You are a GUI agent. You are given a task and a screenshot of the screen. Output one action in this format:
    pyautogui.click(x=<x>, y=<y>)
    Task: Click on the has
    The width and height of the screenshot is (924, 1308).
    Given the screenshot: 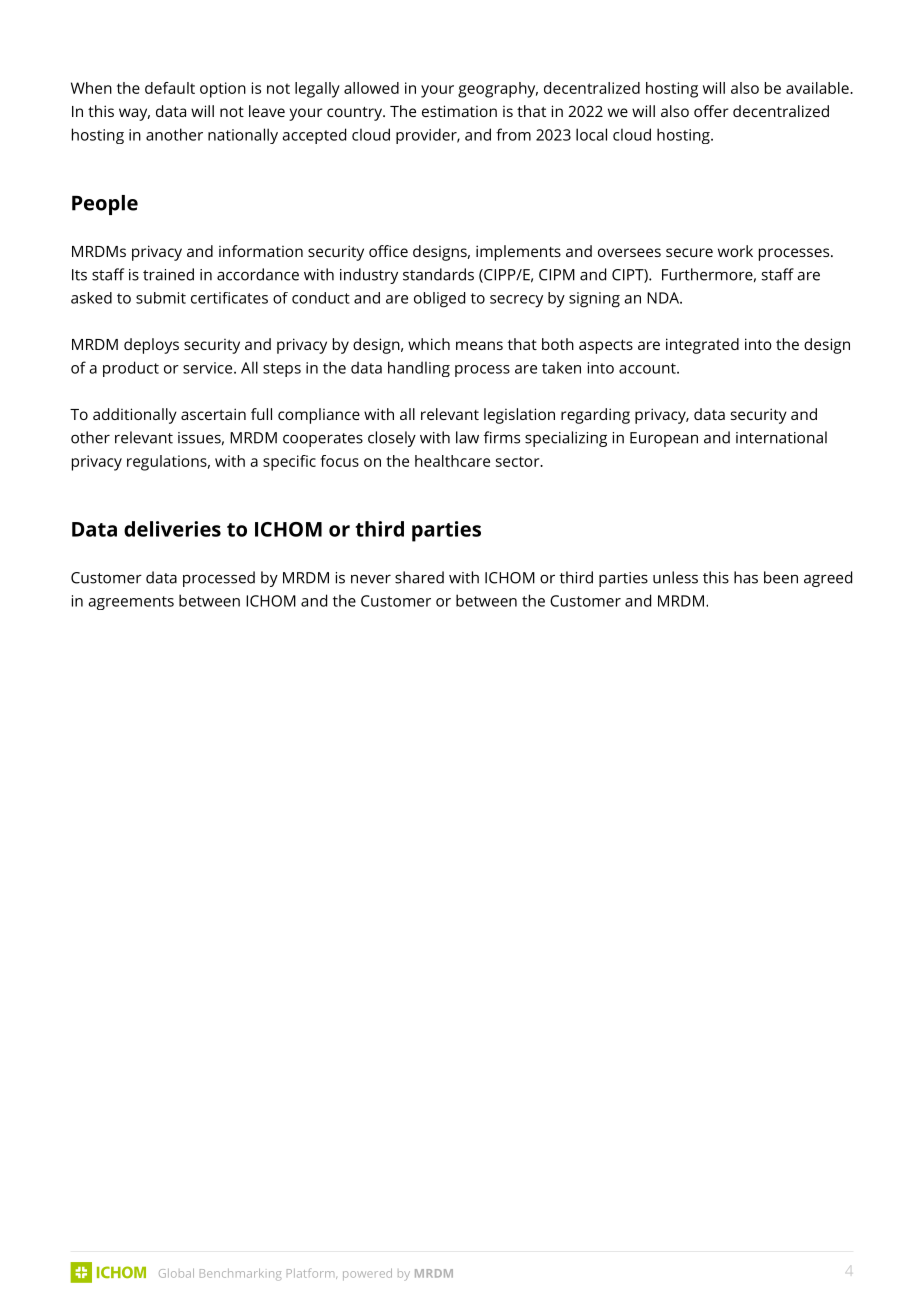 What is the action you would take?
    pyautogui.click(x=746, y=577)
